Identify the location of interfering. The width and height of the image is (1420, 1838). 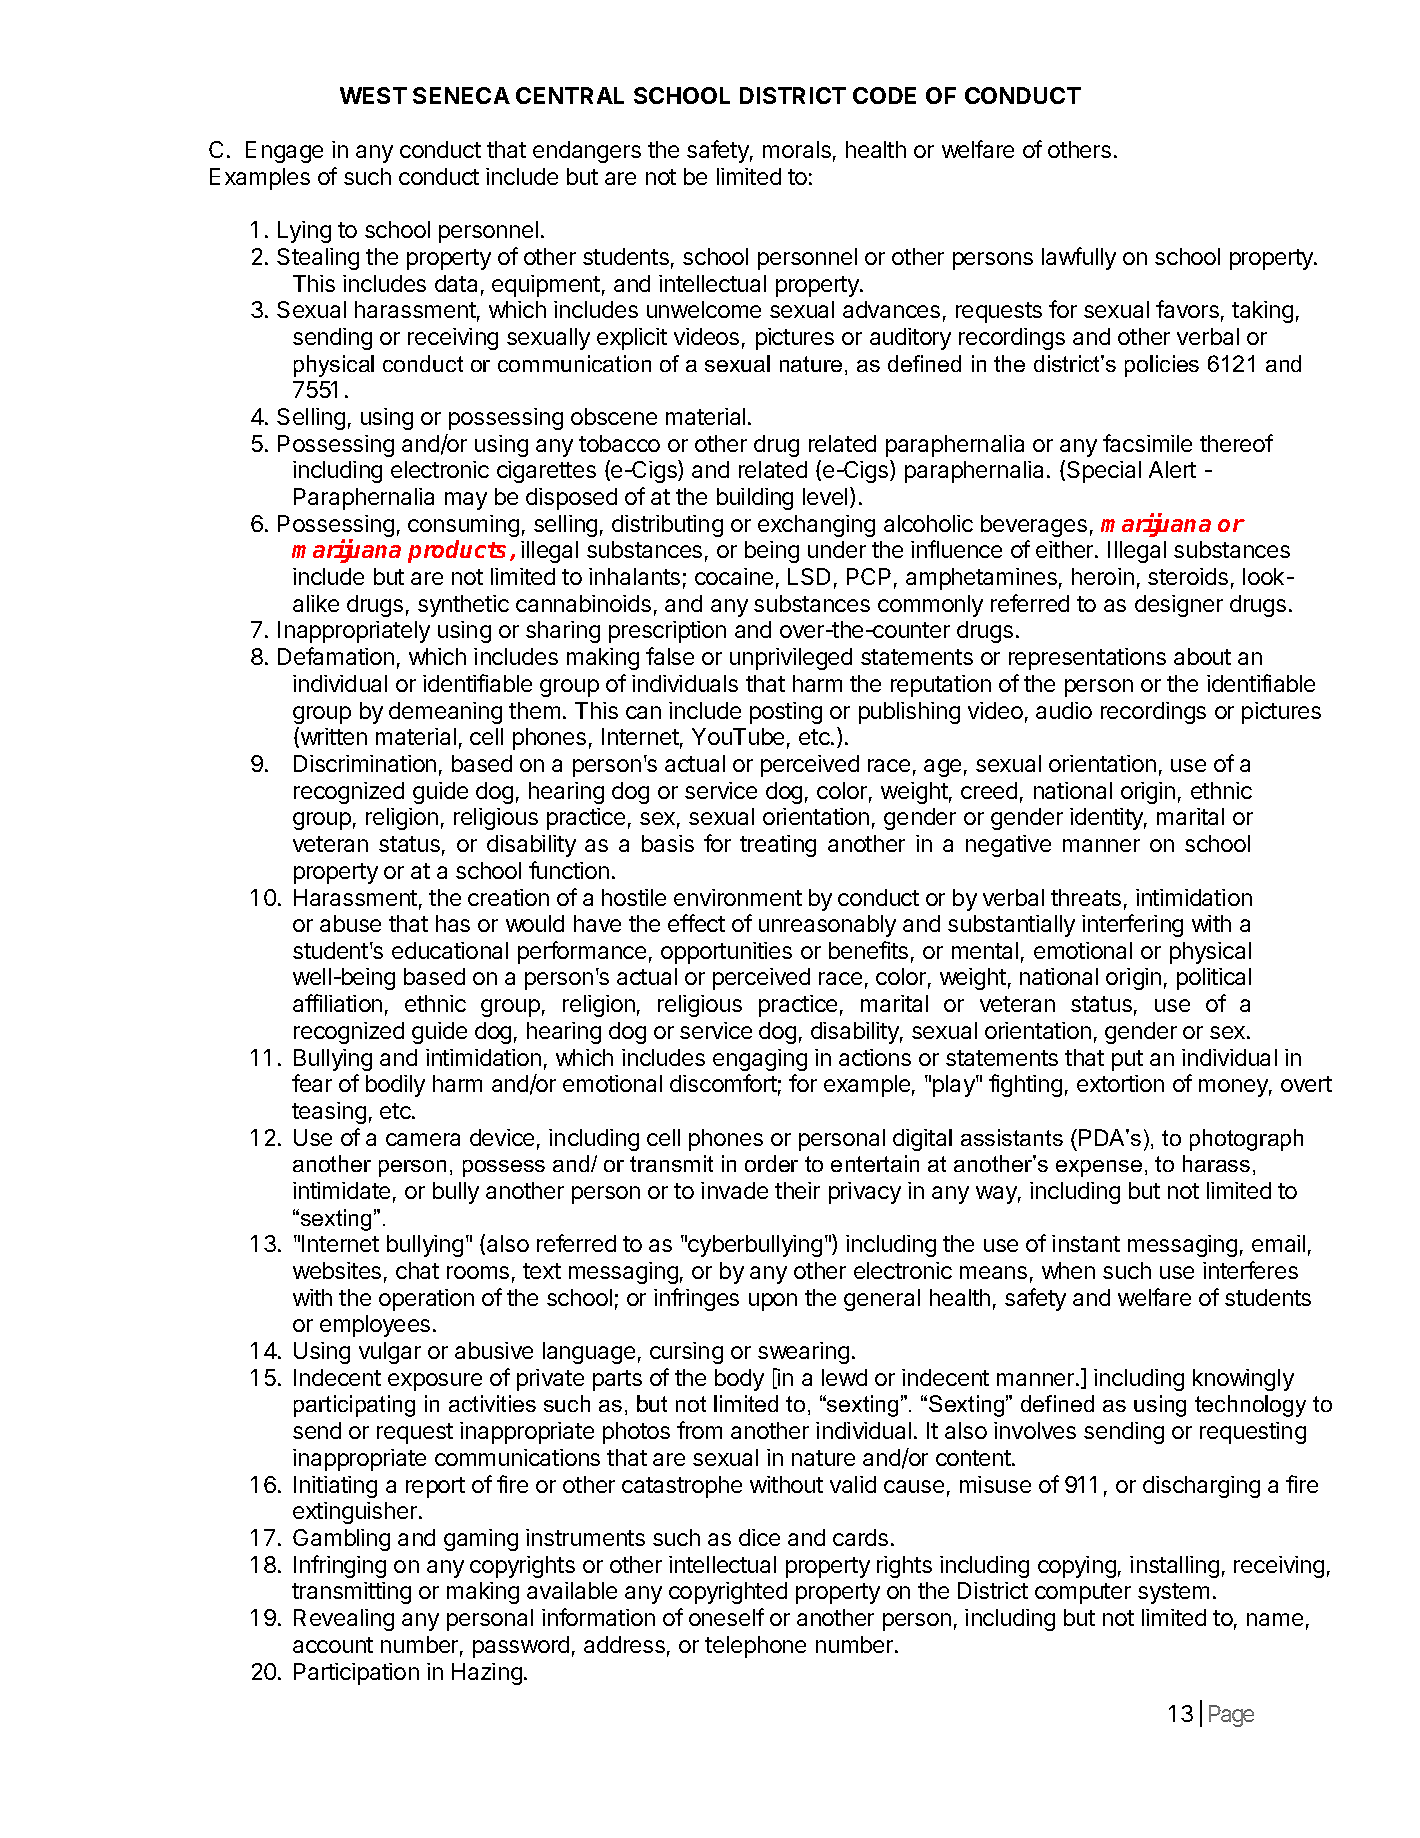
(1132, 925).
